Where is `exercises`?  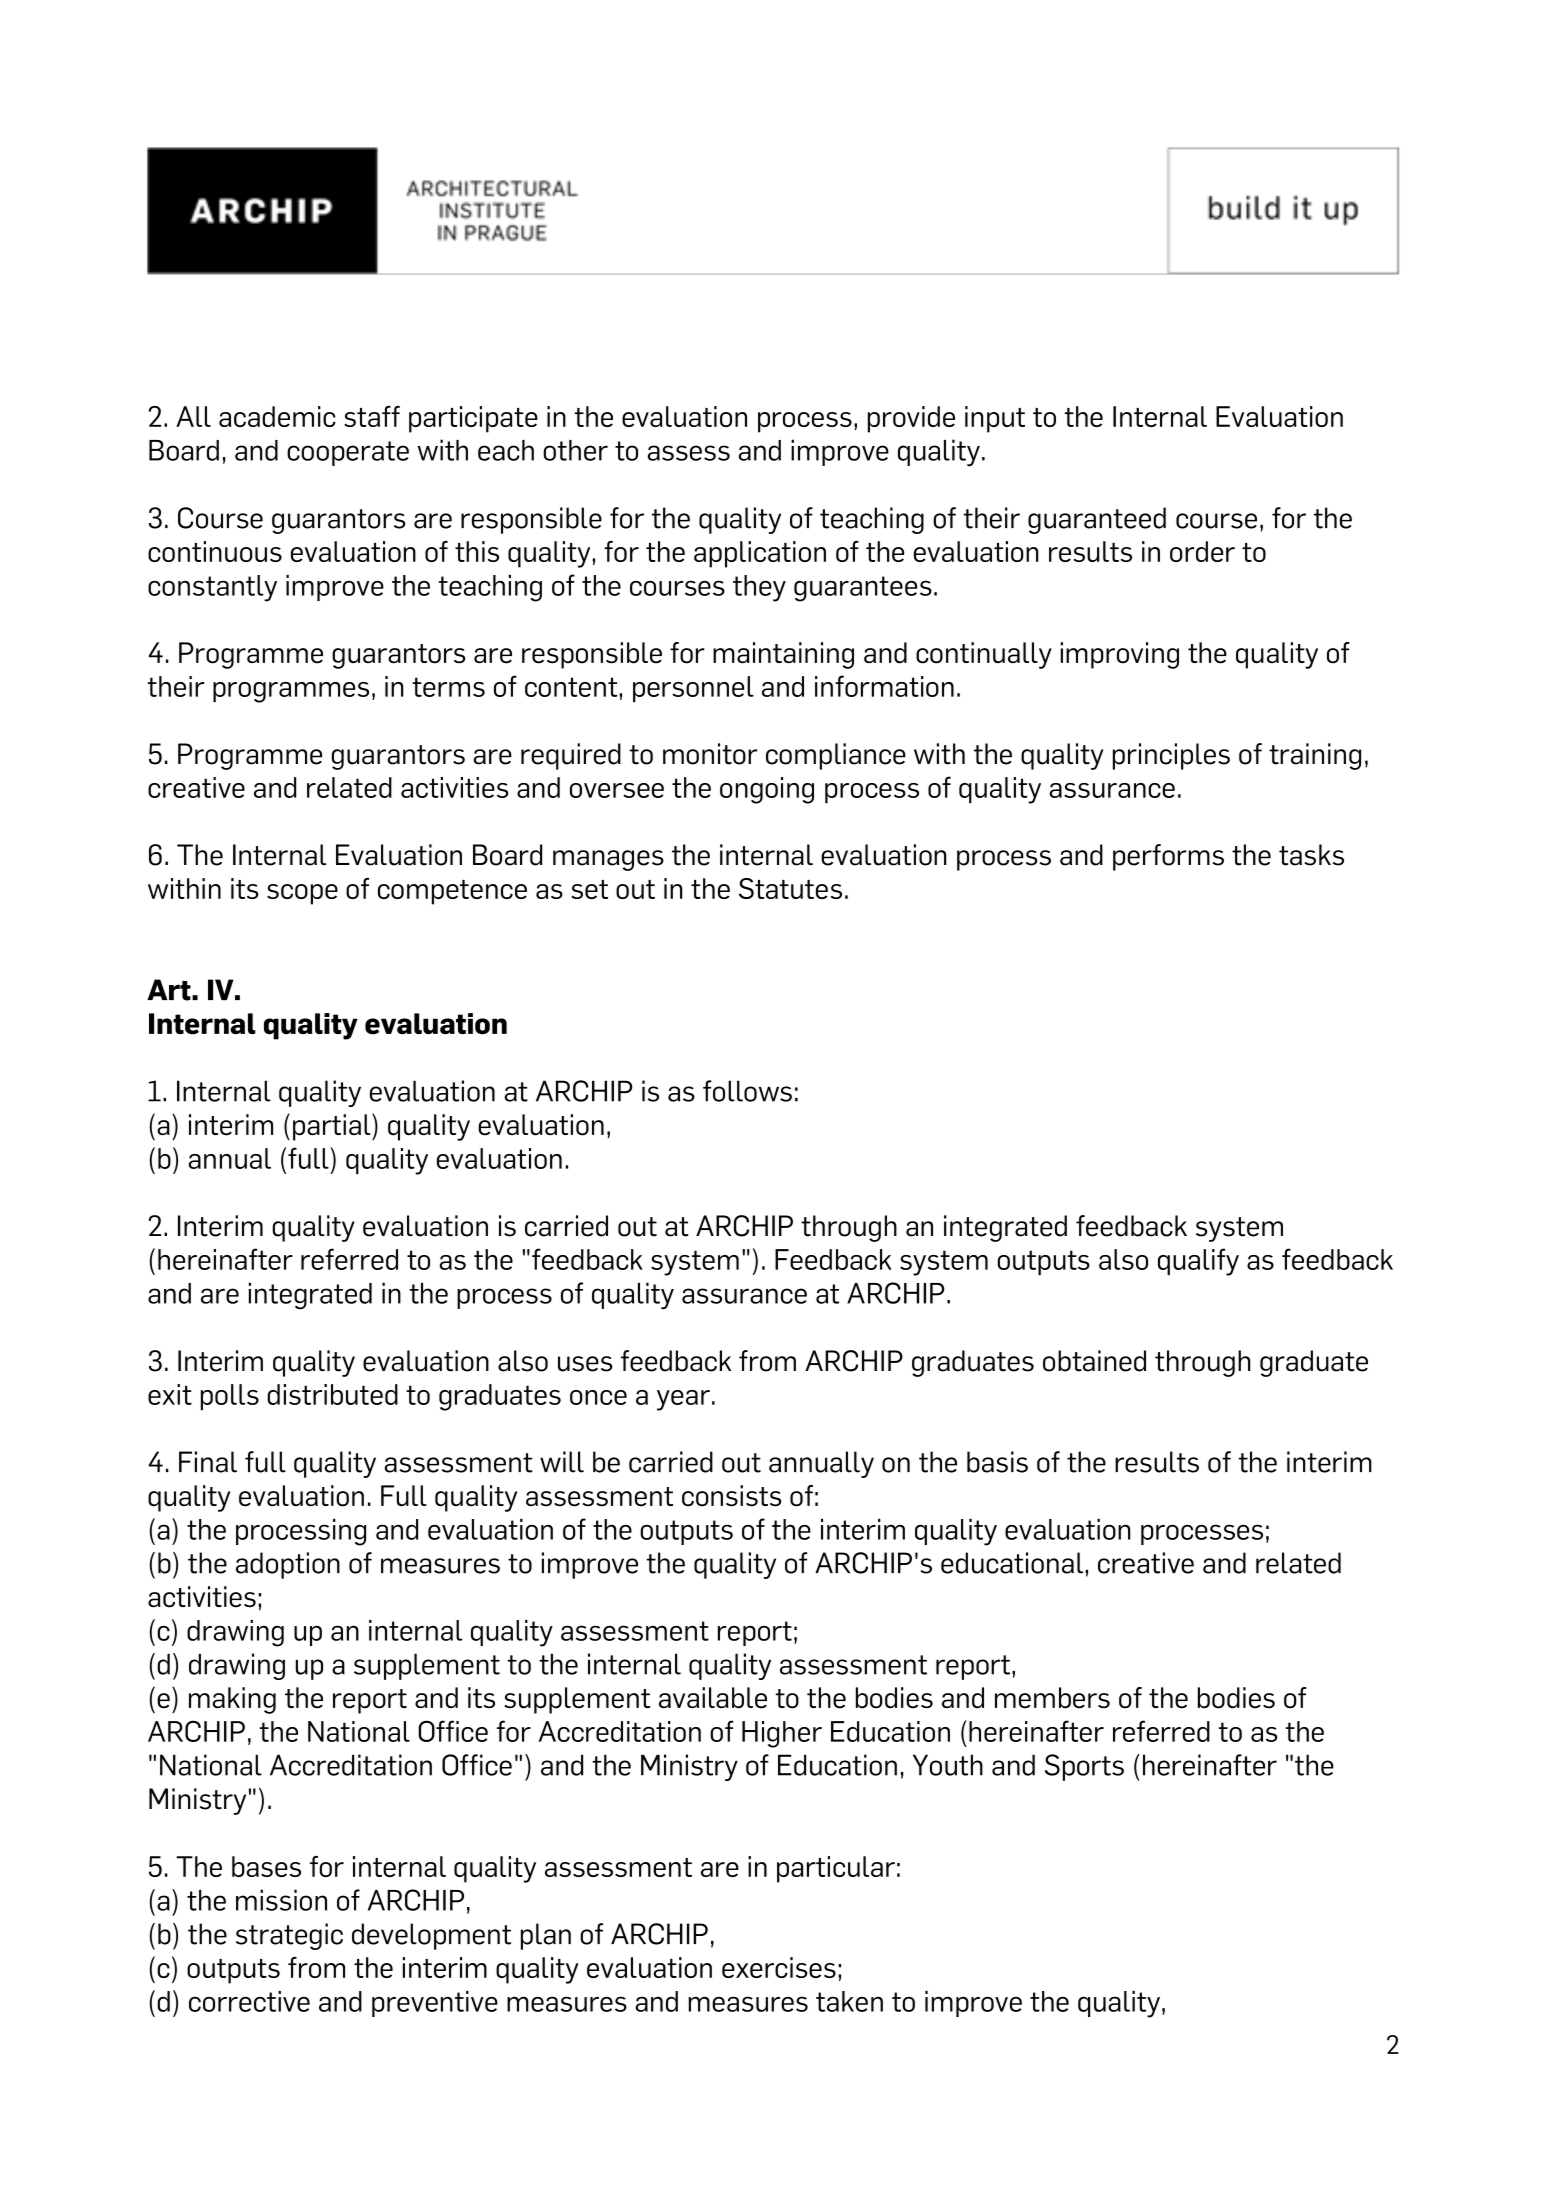
exercises is located at coordinates (779, 1967).
